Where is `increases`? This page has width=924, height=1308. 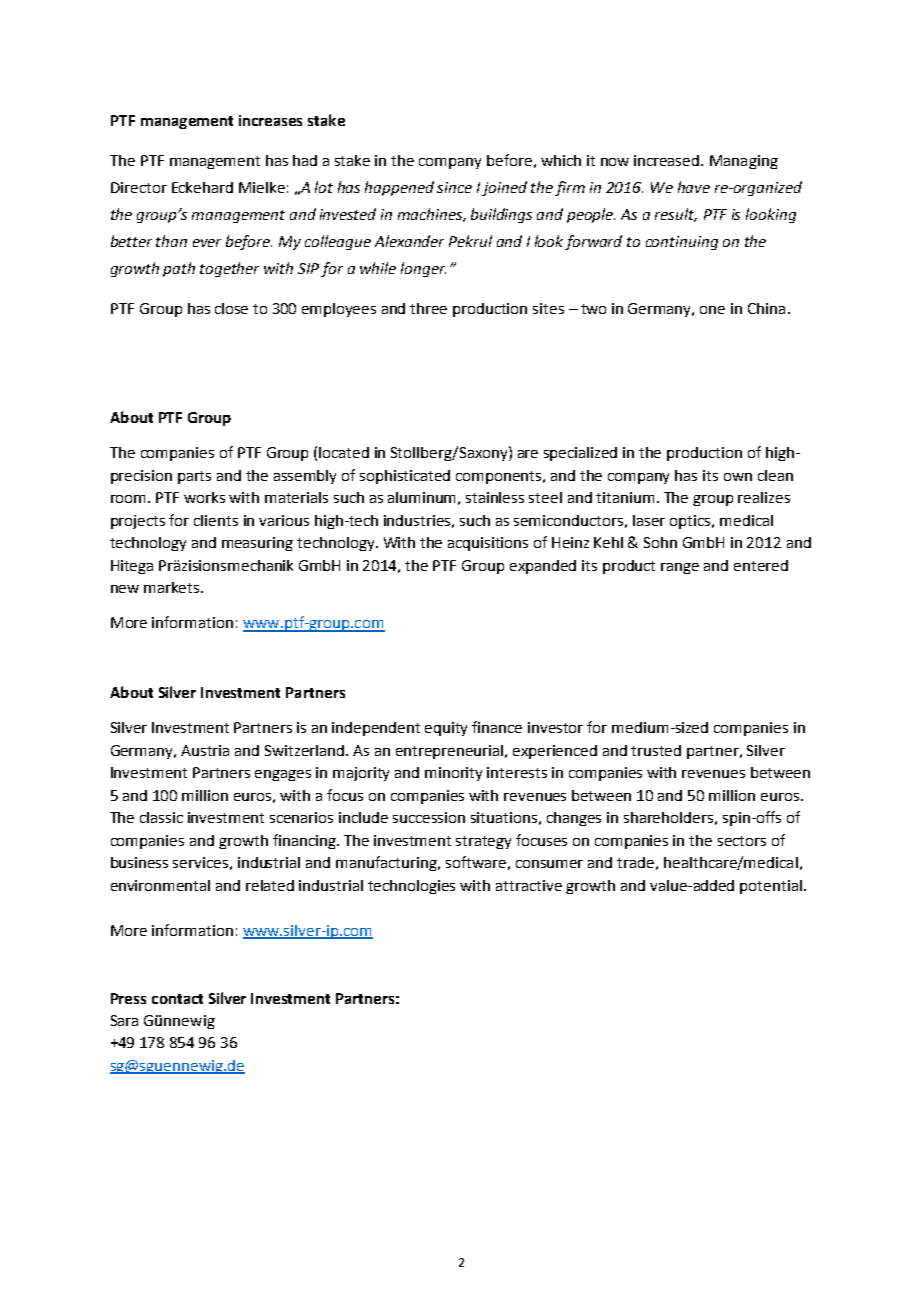
increases is located at coordinates (270, 120).
